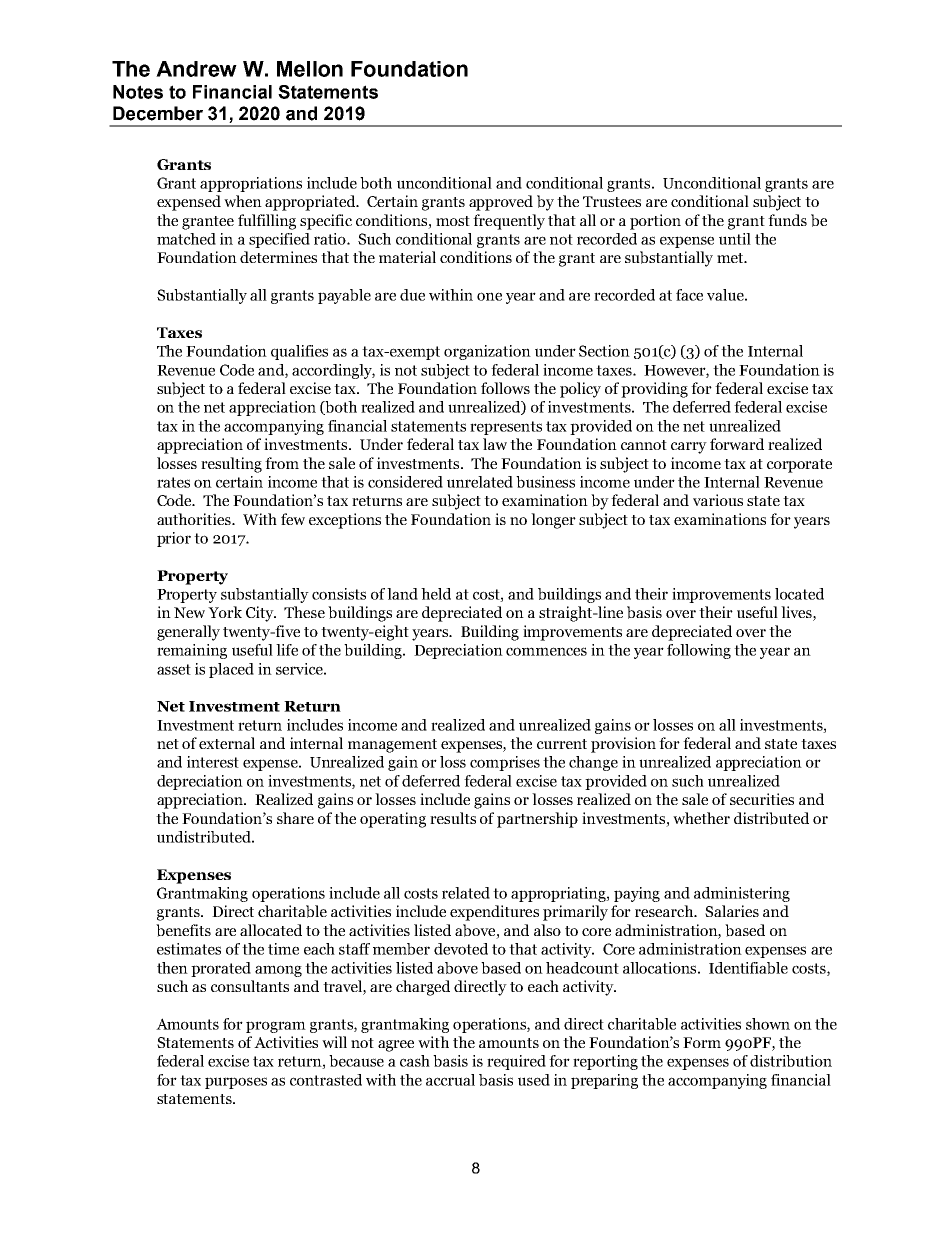 The width and height of the document is (952, 1233). What do you see at coordinates (436, 594) in the document?
I see `held` at bounding box center [436, 594].
